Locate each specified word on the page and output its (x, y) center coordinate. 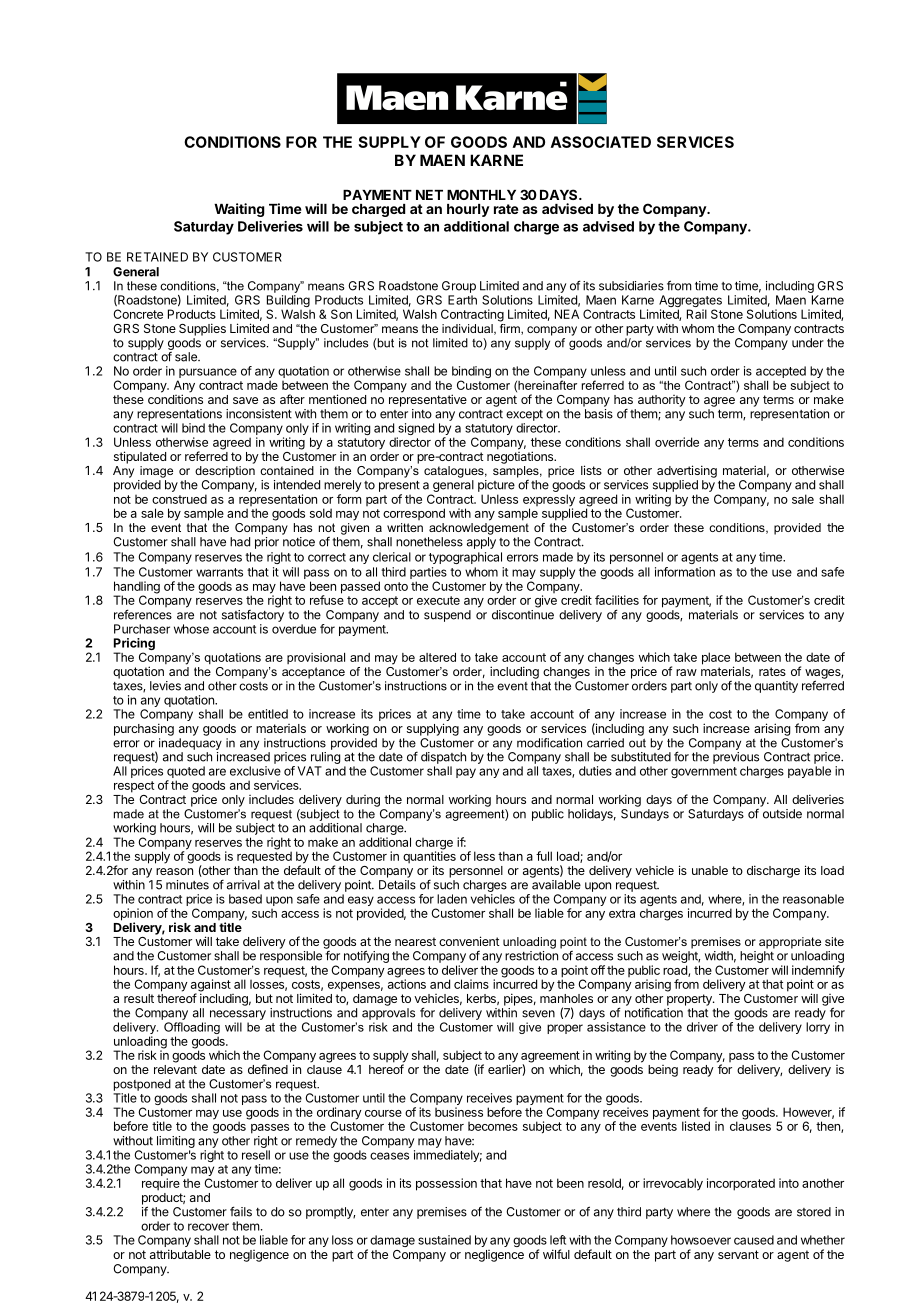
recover (208, 1227)
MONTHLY (481, 194)
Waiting (239, 210)
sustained (444, 1240)
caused (754, 1240)
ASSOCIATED (601, 142)
